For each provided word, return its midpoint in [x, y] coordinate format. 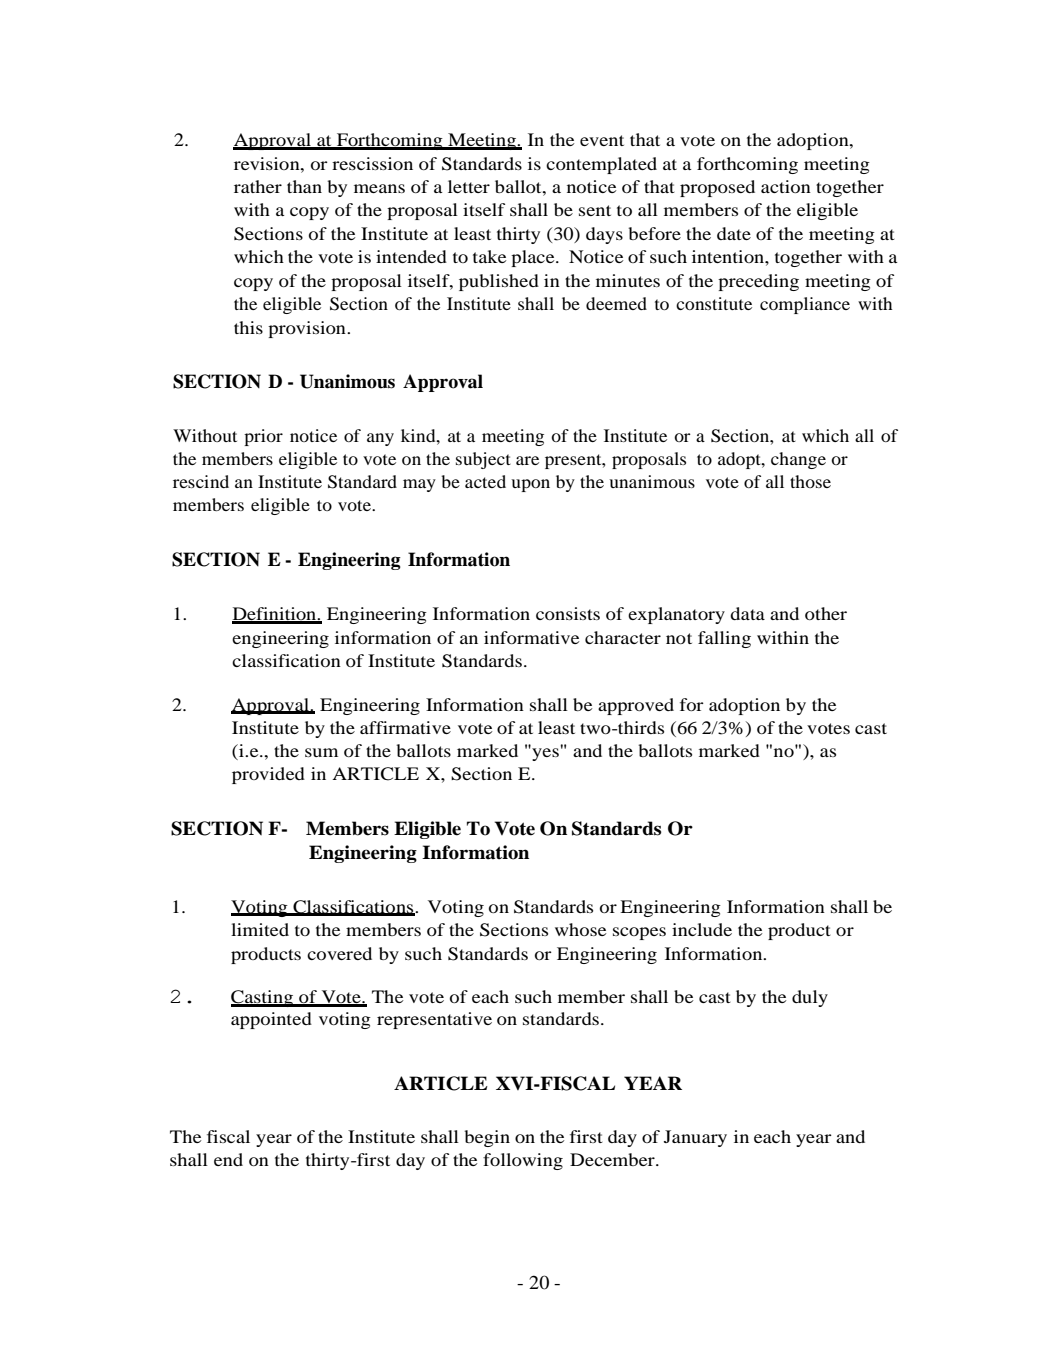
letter [469, 186]
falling [724, 639]
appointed [271, 1020]
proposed [717, 188]
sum [321, 752]
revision [268, 163]
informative [531, 637]
